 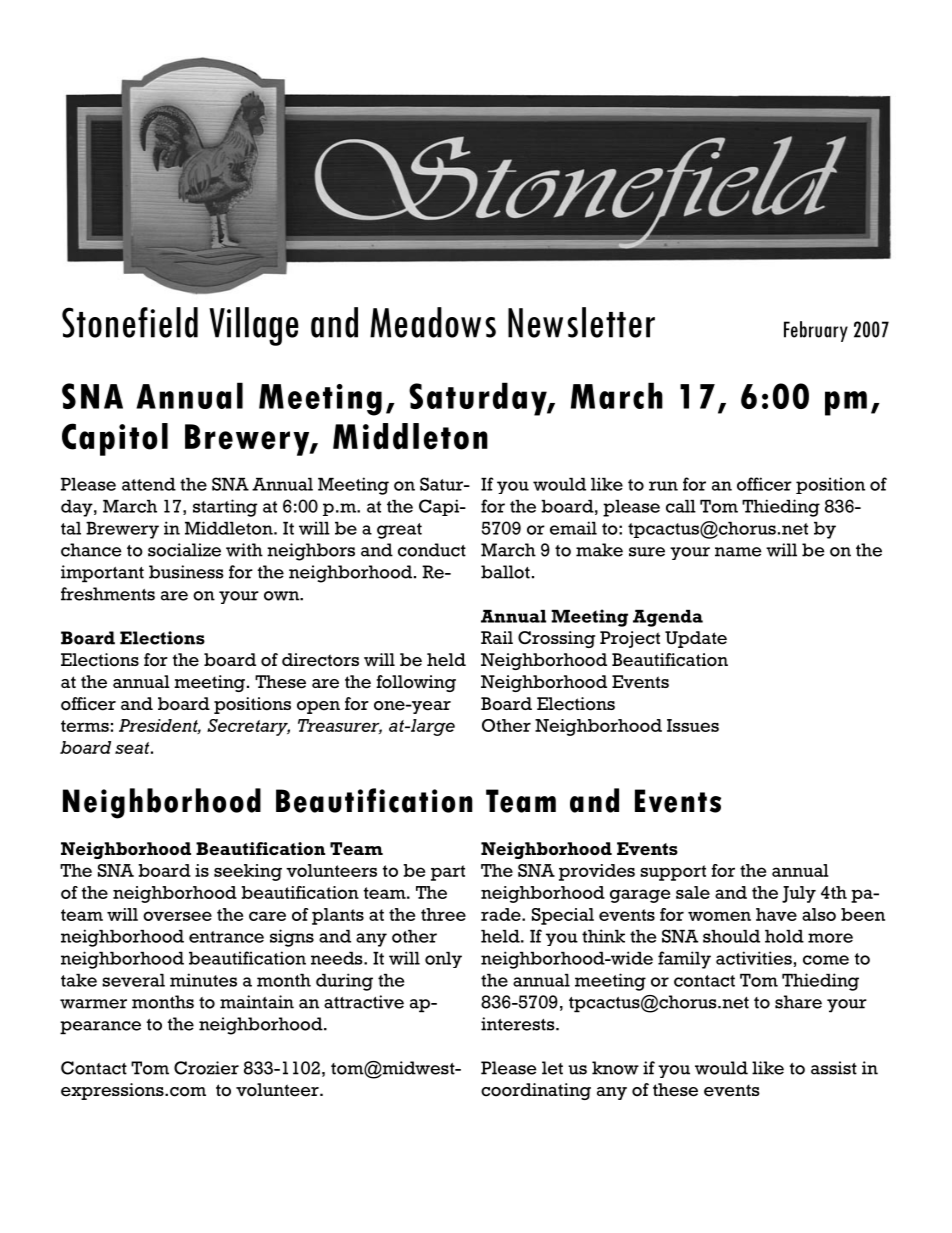 I want to click on following, so click(x=416, y=683).
